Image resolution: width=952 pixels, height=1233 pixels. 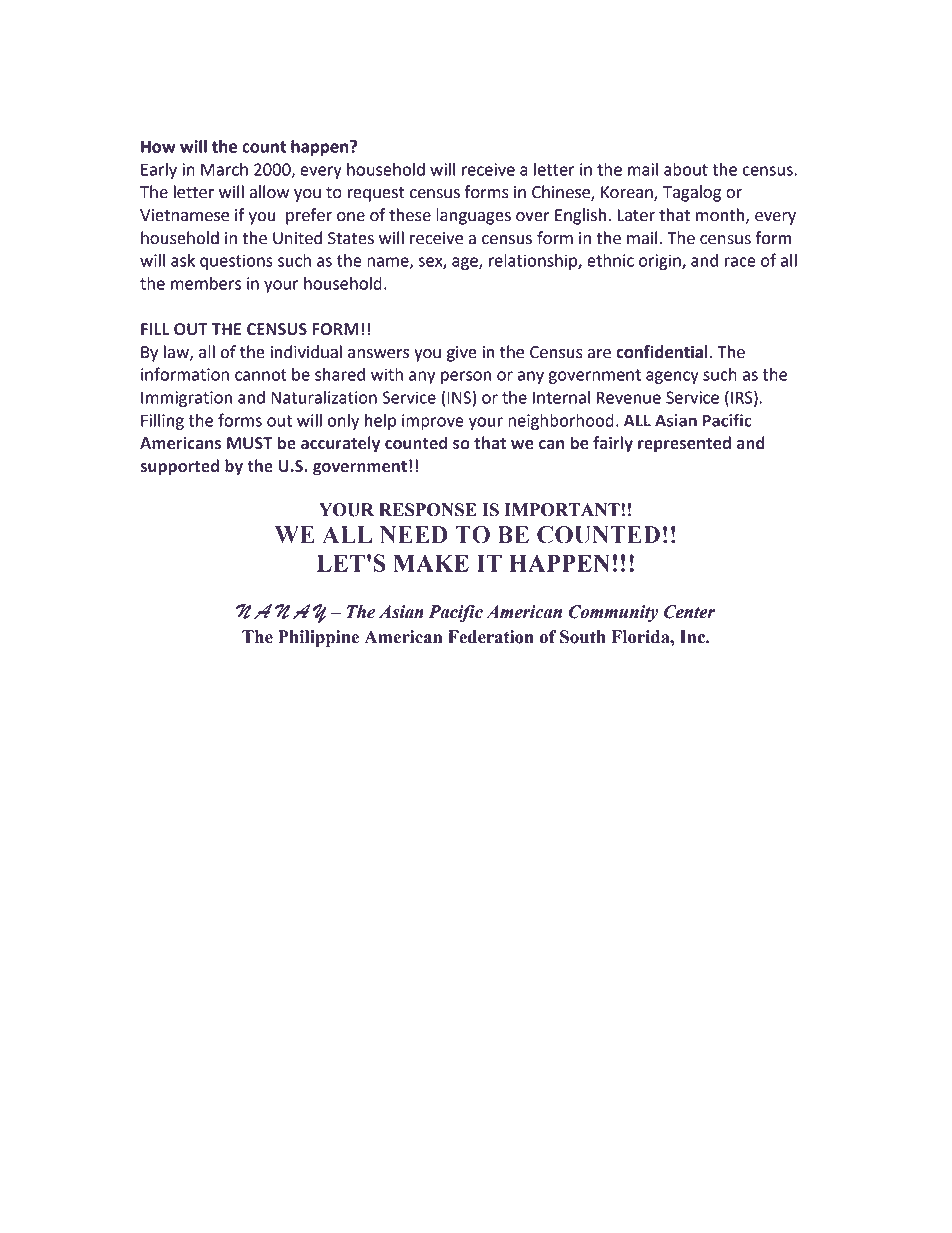 I want to click on Philippine, so click(x=318, y=638).
